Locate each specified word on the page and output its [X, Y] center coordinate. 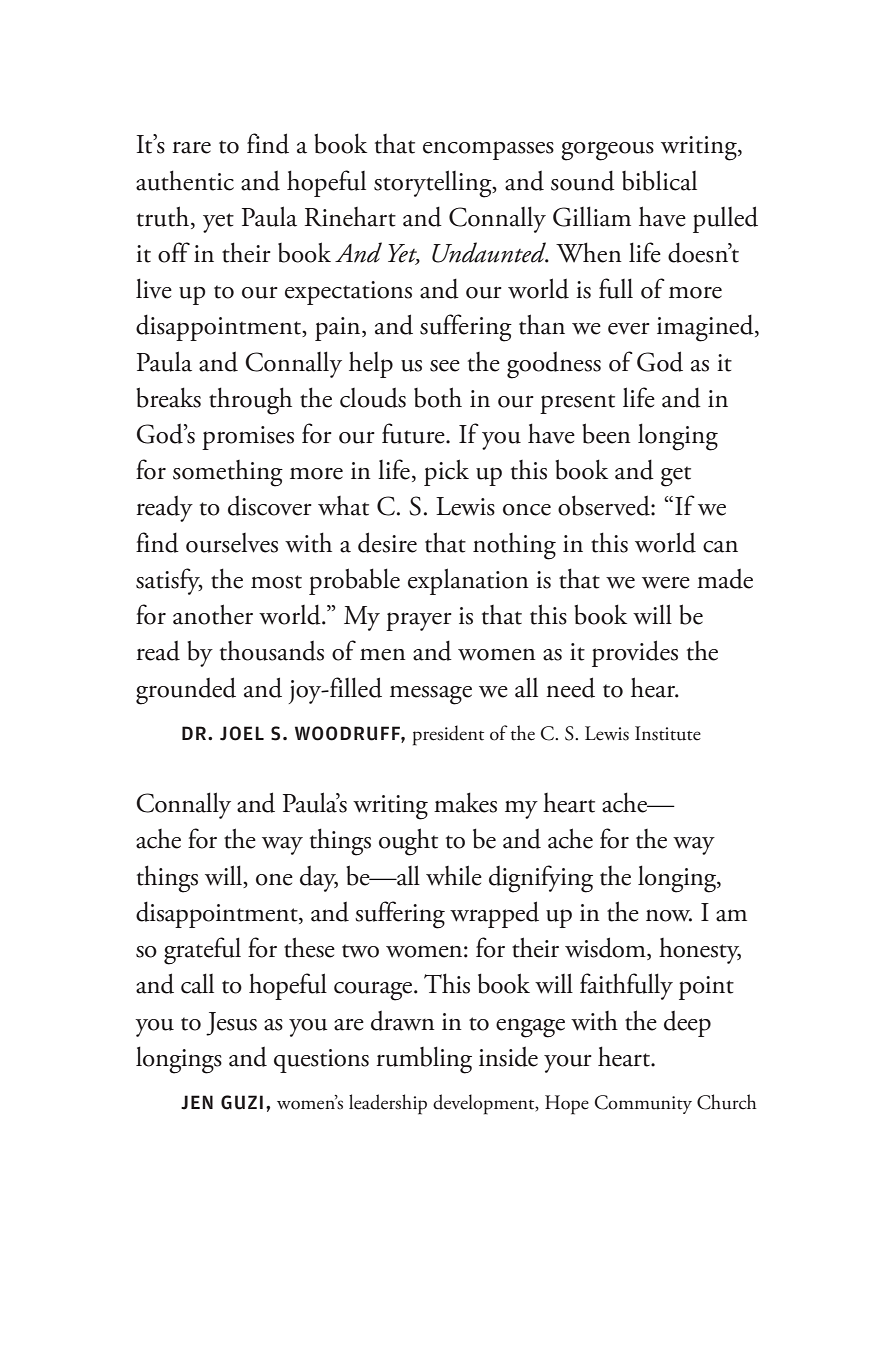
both [438, 397]
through [250, 401]
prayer [419, 621]
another [213, 614]
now [669, 915]
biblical [659, 180]
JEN [197, 1102]
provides [635, 653]
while [454, 875]
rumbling [424, 1060]
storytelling [434, 184]
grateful [202, 951]
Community [643, 1104]
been [606, 433]
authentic [185, 180]
